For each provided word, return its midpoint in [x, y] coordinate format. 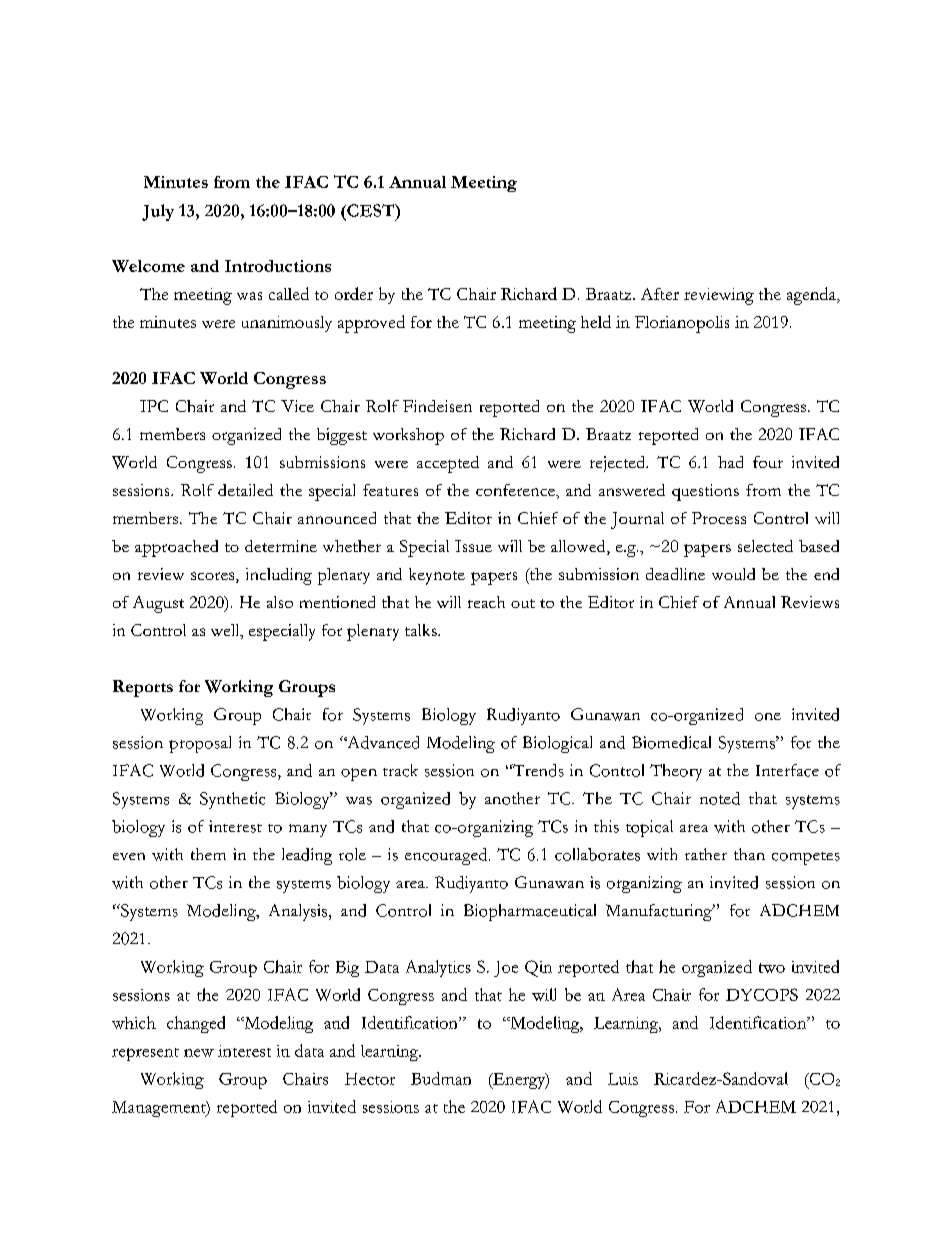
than [749, 854]
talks [422, 630]
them [208, 854]
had [730, 462]
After [660, 294]
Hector [370, 1079]
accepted [448, 464]
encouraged [447, 856]
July [158, 212]
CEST [371, 210]
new [199, 1053]
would [733, 574]
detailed [245, 490]
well [226, 631]
